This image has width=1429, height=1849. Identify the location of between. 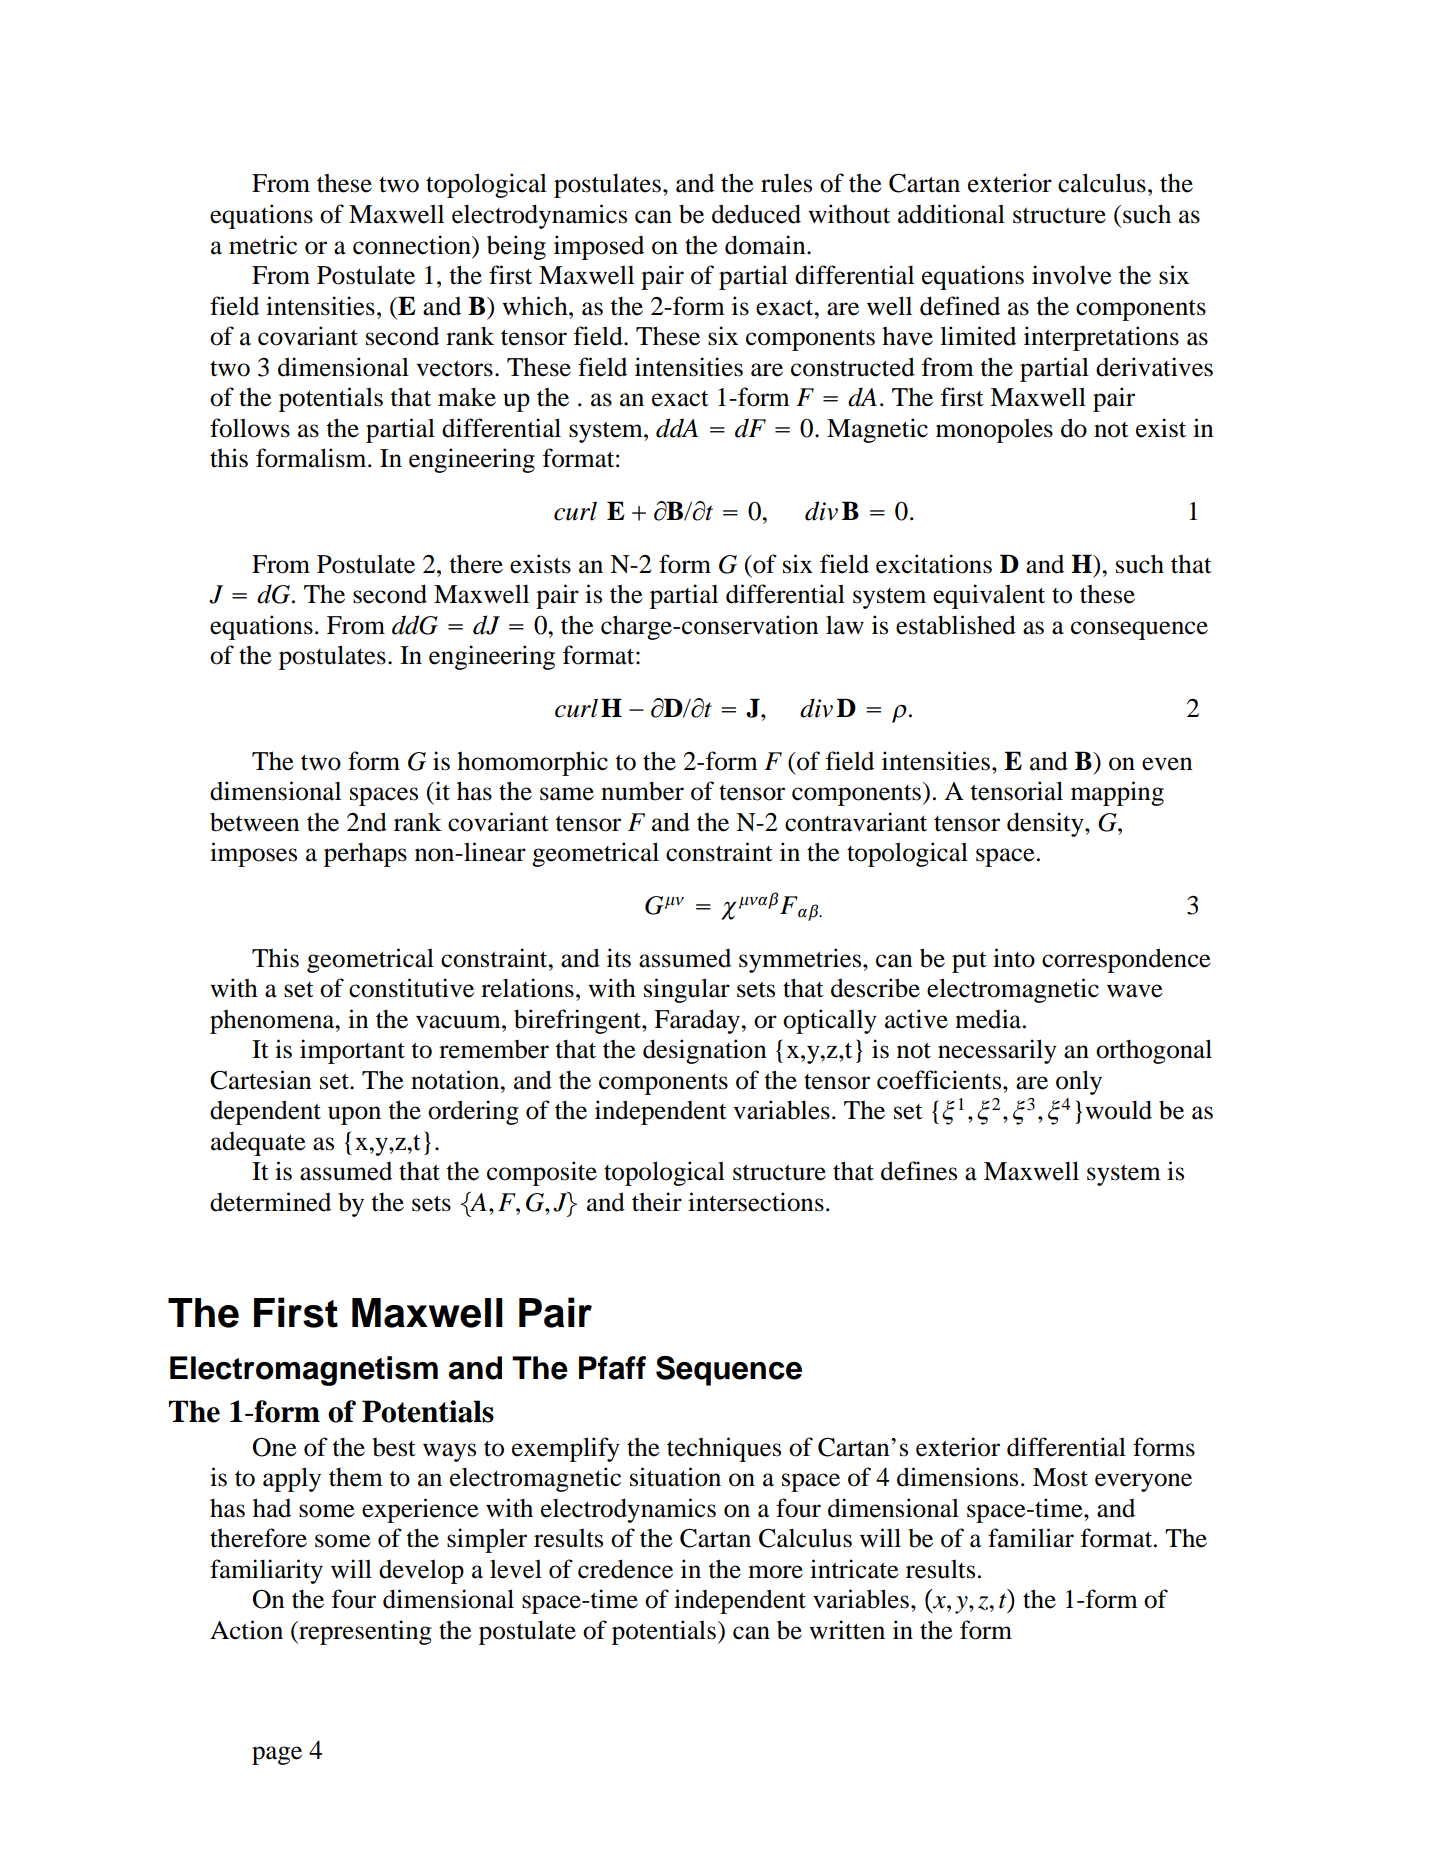
(255, 822).
